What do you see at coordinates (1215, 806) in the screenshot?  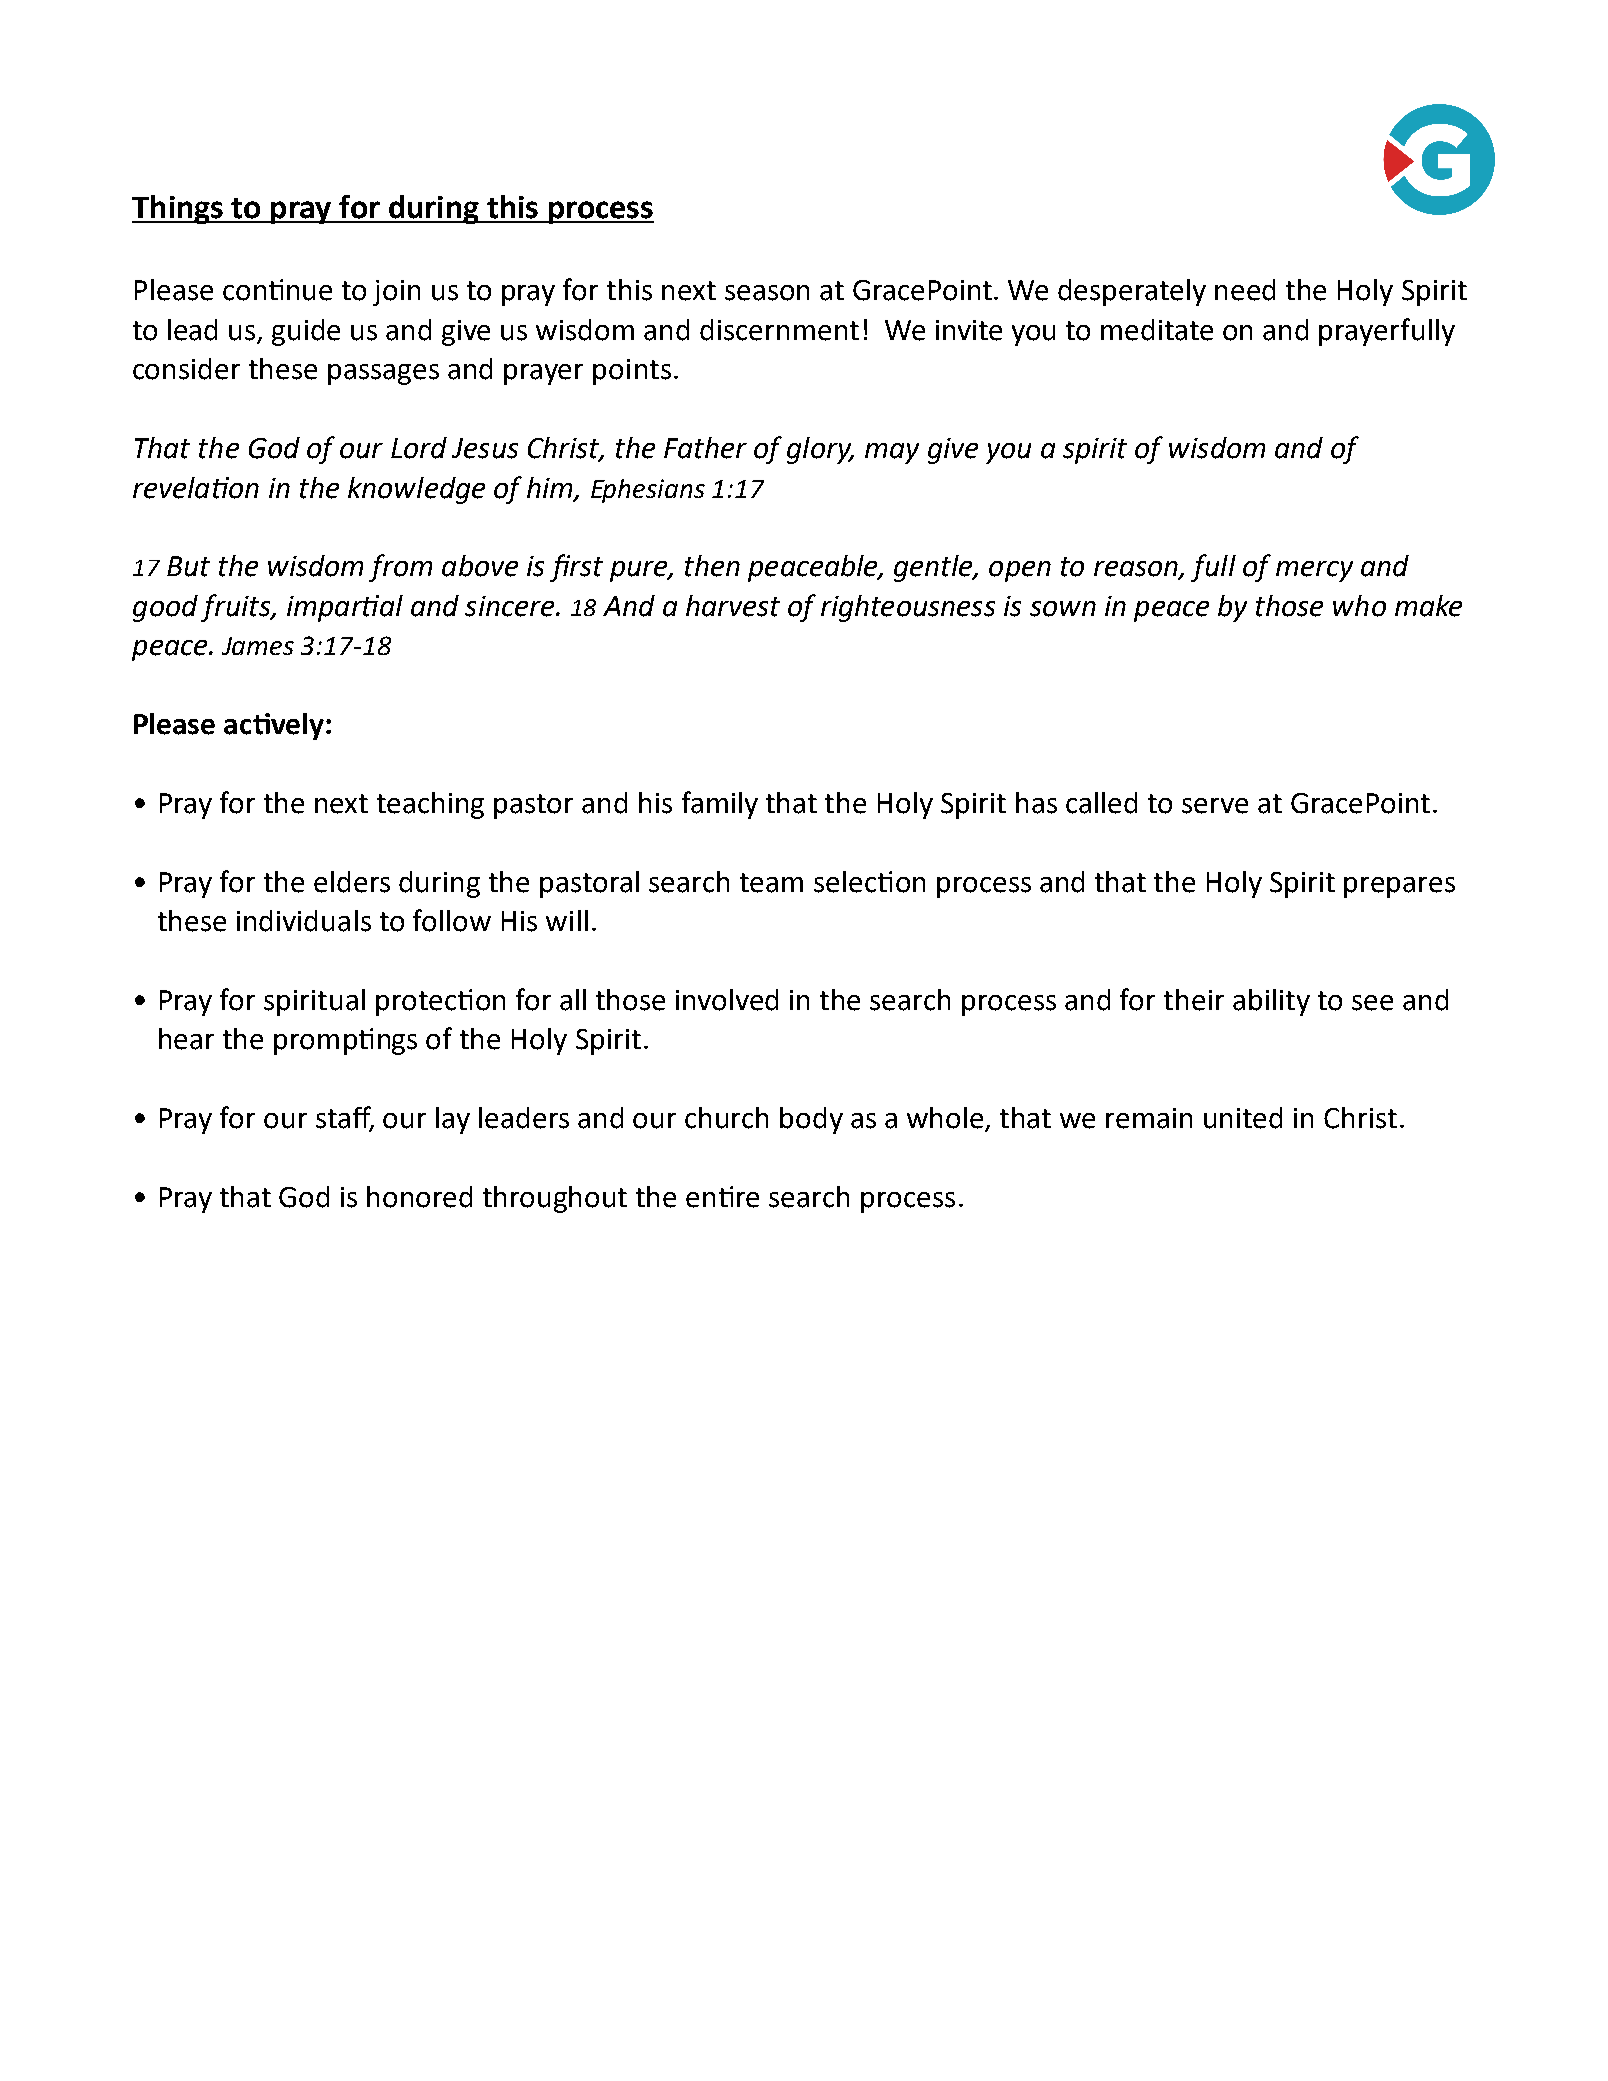 I see `serve` at bounding box center [1215, 806].
